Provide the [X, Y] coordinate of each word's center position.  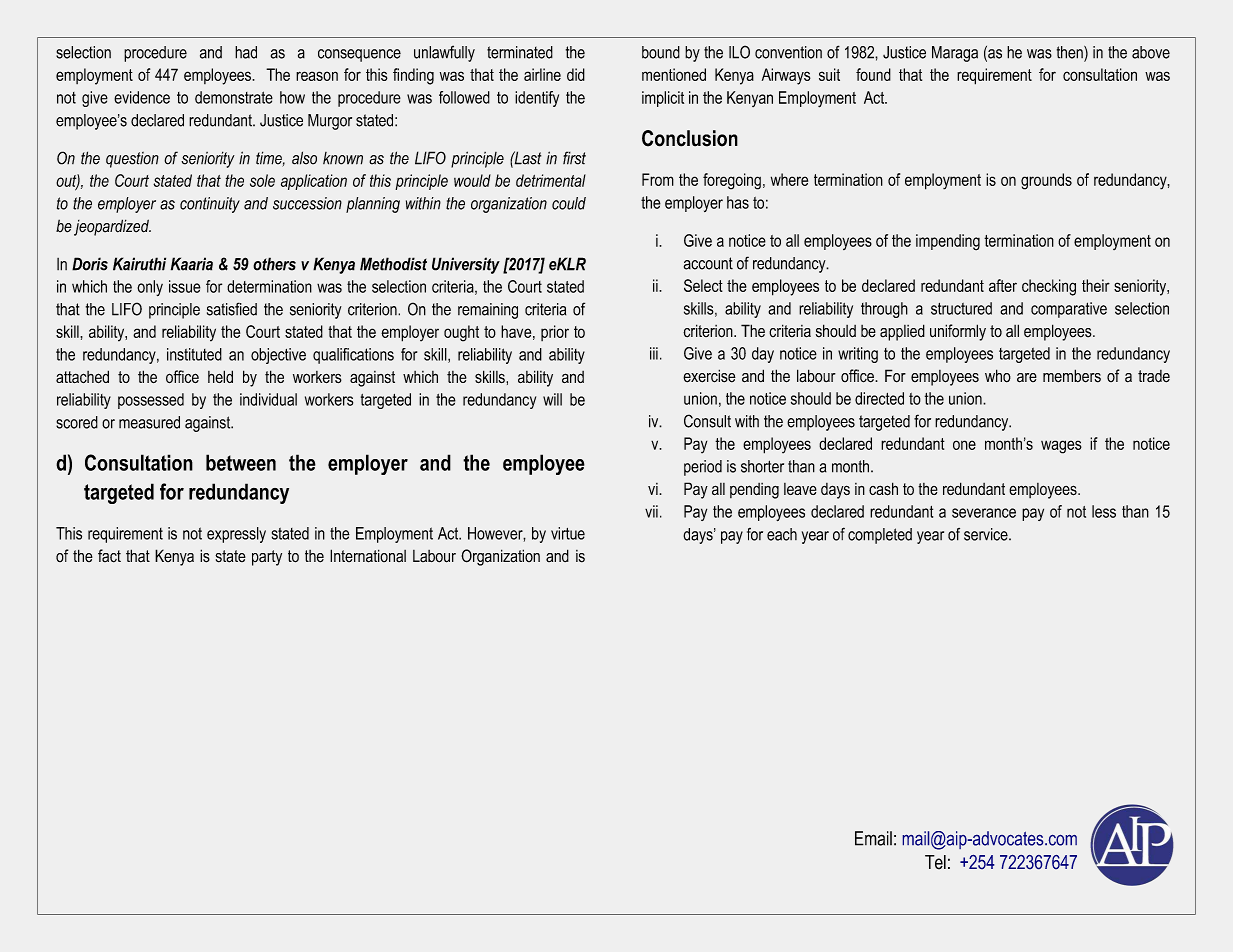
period [703, 468]
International [368, 556]
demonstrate [234, 97]
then [1071, 53]
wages [1061, 447]
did [576, 74]
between [241, 462]
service [987, 534]
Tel [935, 862]
